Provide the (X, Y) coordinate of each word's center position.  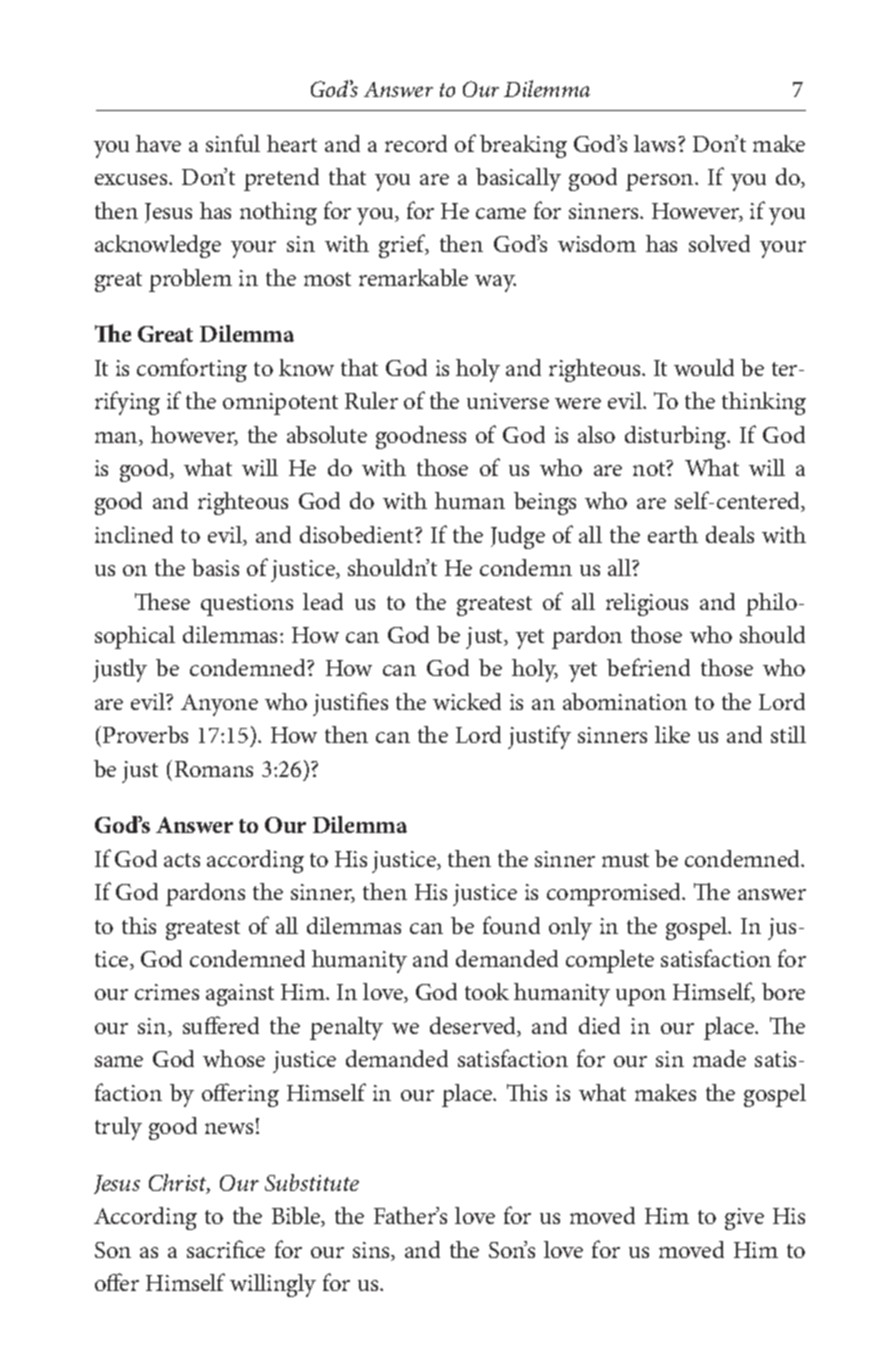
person (661, 182)
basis (215, 567)
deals (730, 534)
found (511, 925)
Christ (179, 1184)
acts (182, 860)
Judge (518, 537)
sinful (233, 143)
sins (373, 1251)
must (625, 860)
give (744, 1219)
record (416, 143)
